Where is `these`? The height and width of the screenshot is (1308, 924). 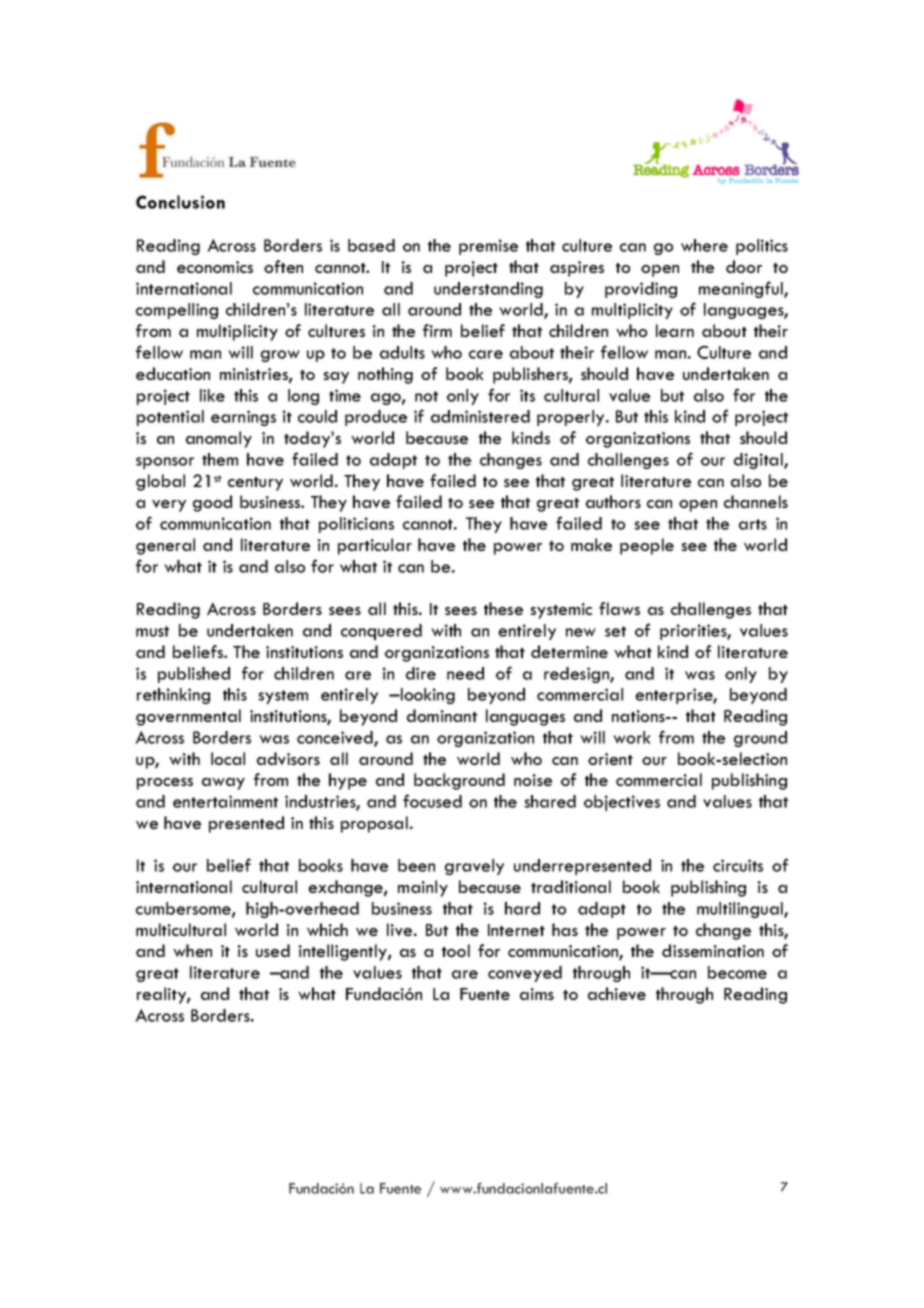
these is located at coordinates (503, 608).
